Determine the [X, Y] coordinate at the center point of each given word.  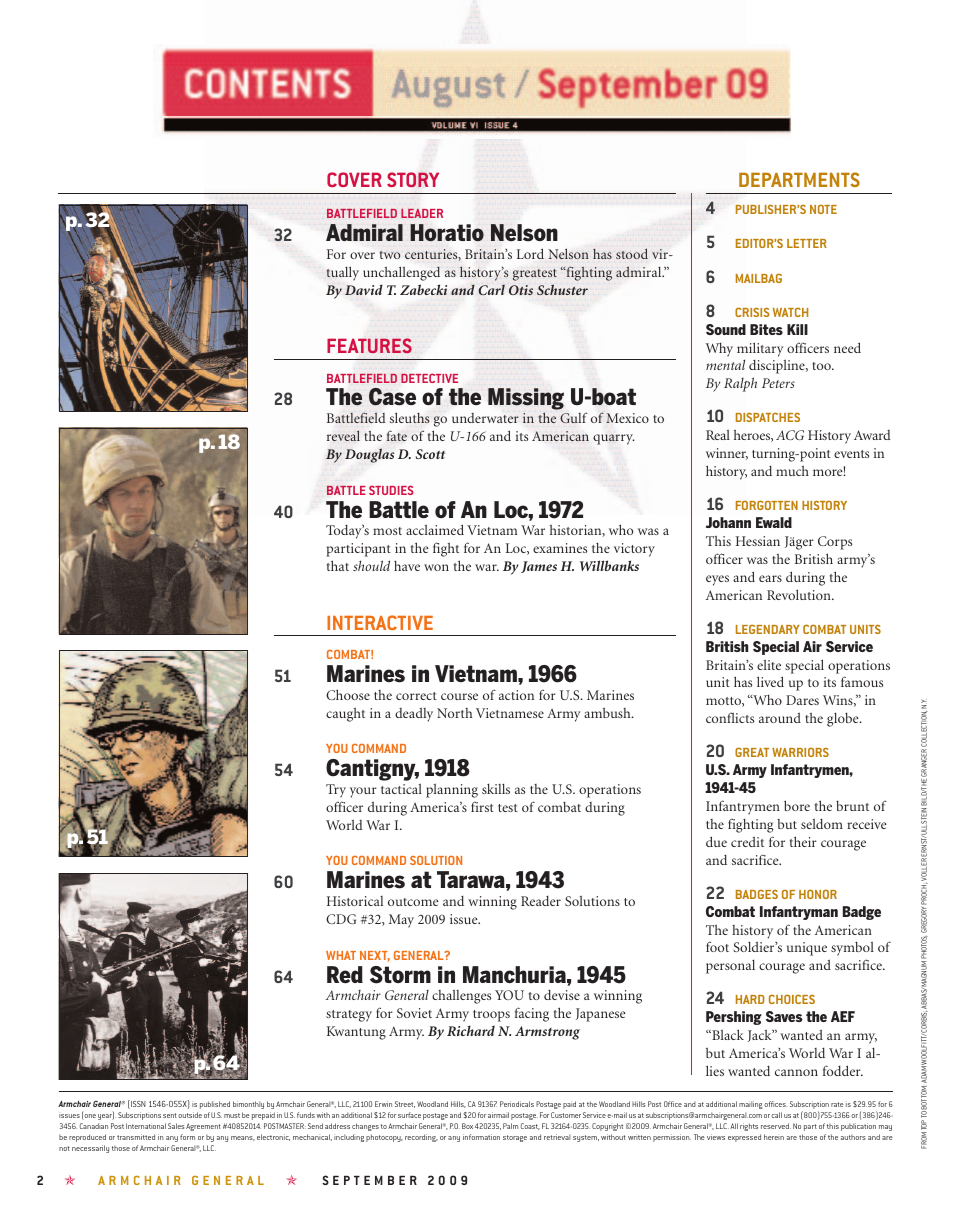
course [459, 696]
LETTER [807, 243]
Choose [348, 694]
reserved [776, 1126]
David [364, 289]
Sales [176, 1126]
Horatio [447, 232]
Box [467, 1126]
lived [770, 681]
